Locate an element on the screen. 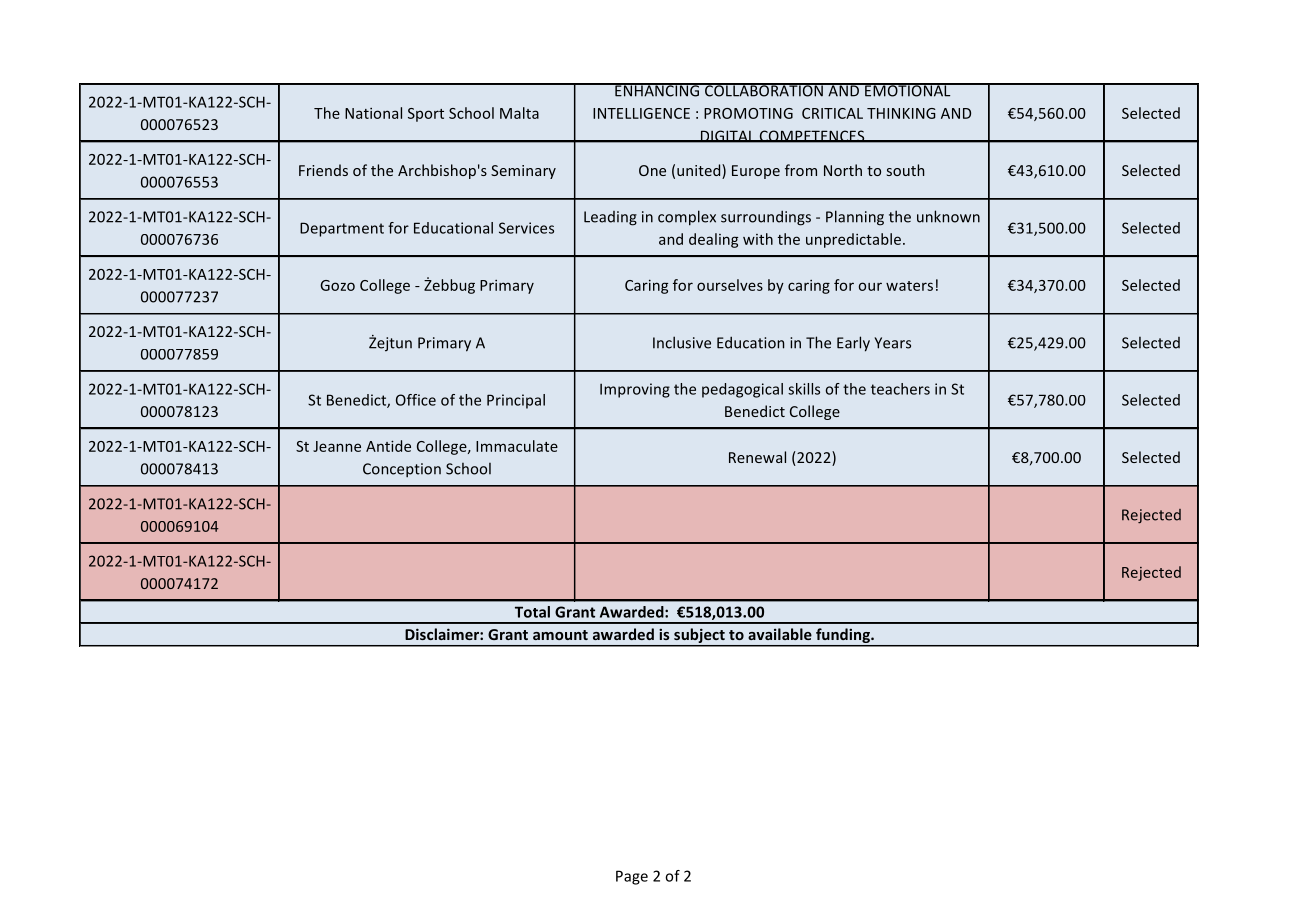 This screenshot has height=924, width=1308. funding is located at coordinates (843, 637).
